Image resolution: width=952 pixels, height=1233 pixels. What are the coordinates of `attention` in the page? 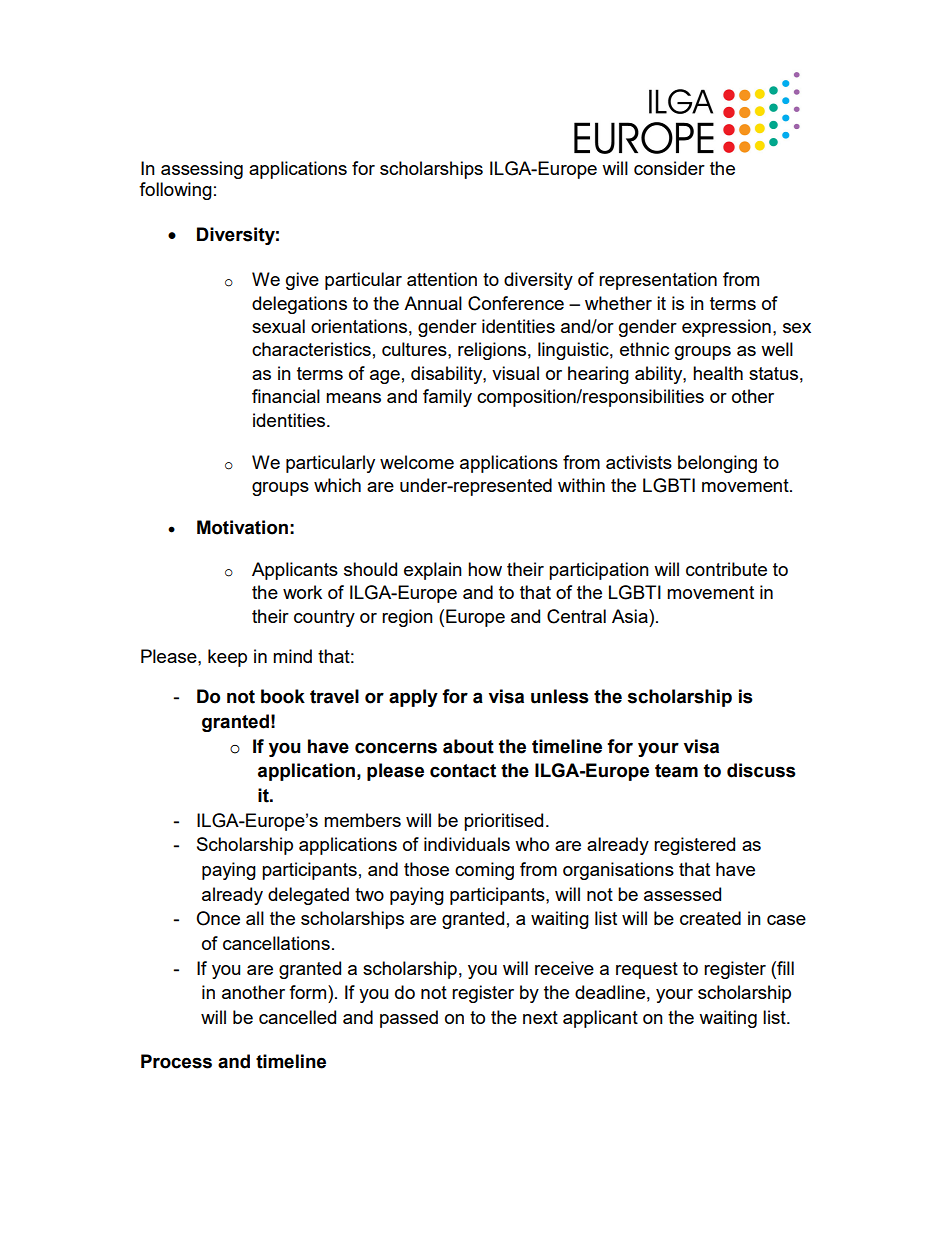 It's located at (442, 279).
